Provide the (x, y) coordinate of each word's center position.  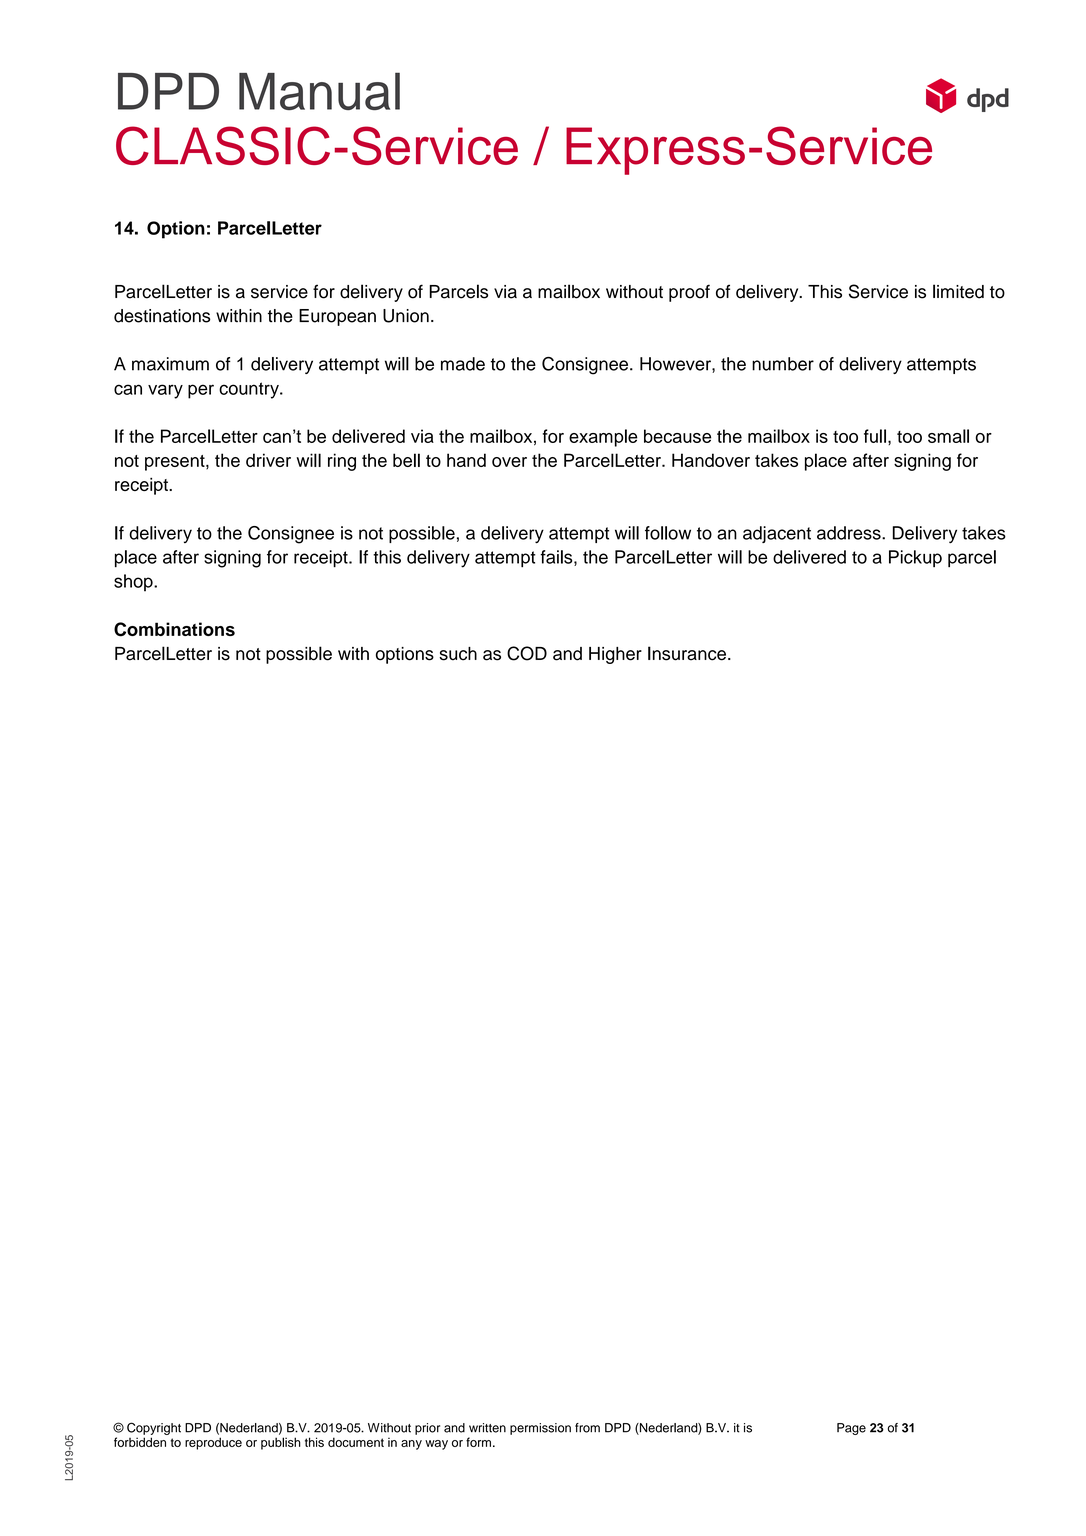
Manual (319, 91)
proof (689, 293)
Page (851, 1429)
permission (540, 1429)
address (850, 533)
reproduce (213, 1443)
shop (134, 583)
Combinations (174, 629)
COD (527, 653)
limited (958, 291)
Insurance (687, 653)
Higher (615, 655)
